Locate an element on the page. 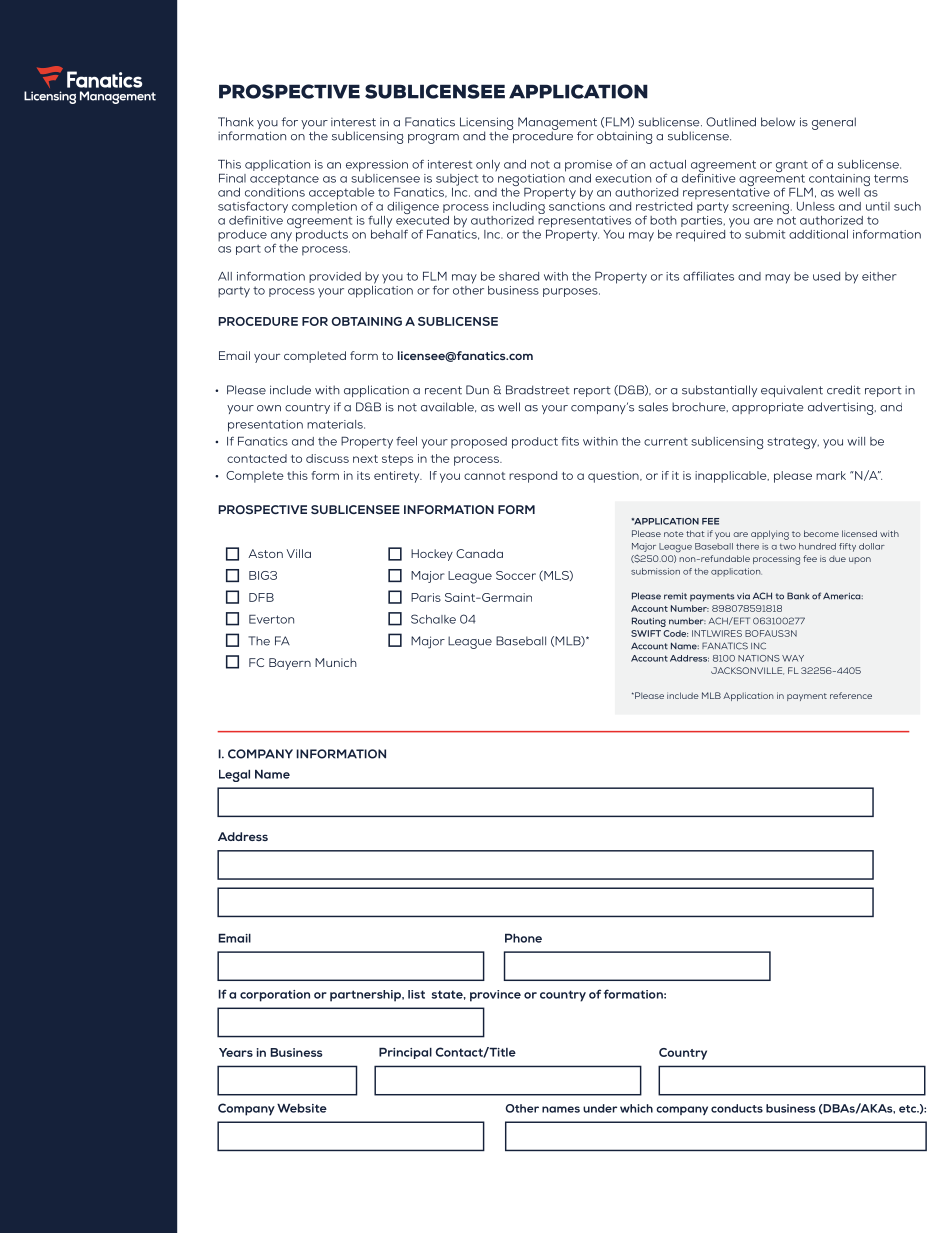 The height and width of the page is (1233, 952). Website is located at coordinates (302, 1108).
